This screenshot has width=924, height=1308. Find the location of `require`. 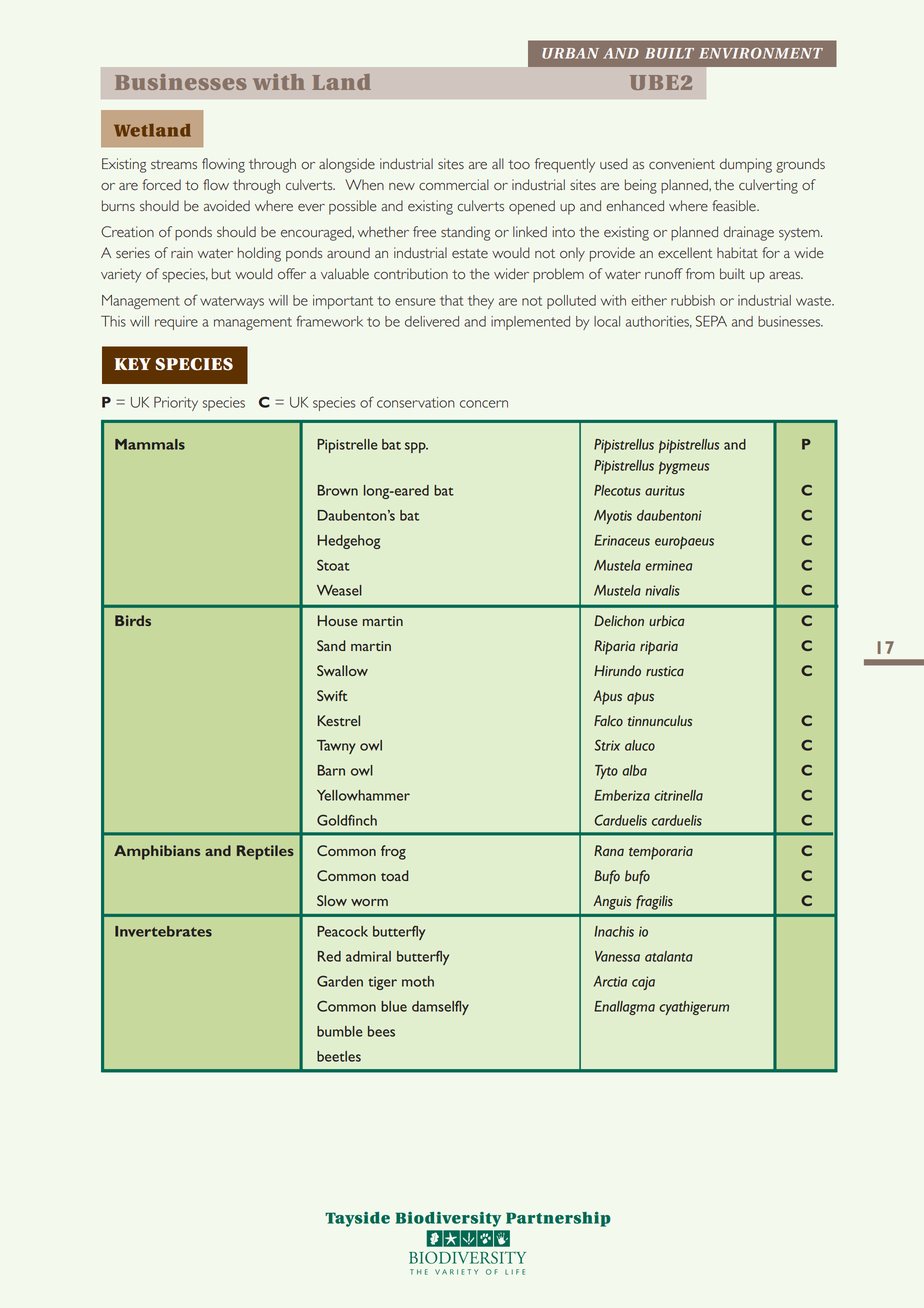

require is located at coordinates (176, 323).
